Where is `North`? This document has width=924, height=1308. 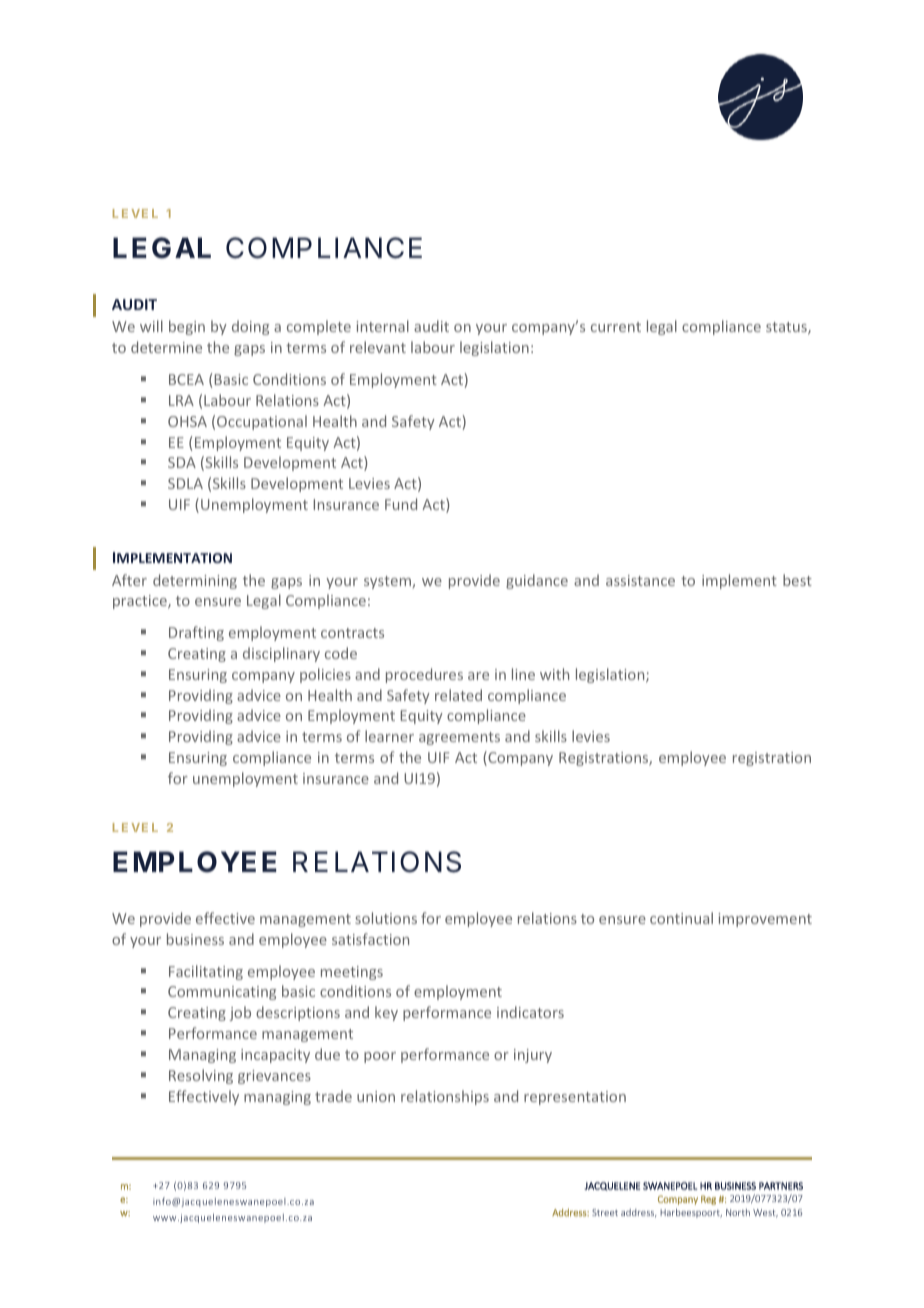
North is located at coordinates (738, 1212).
